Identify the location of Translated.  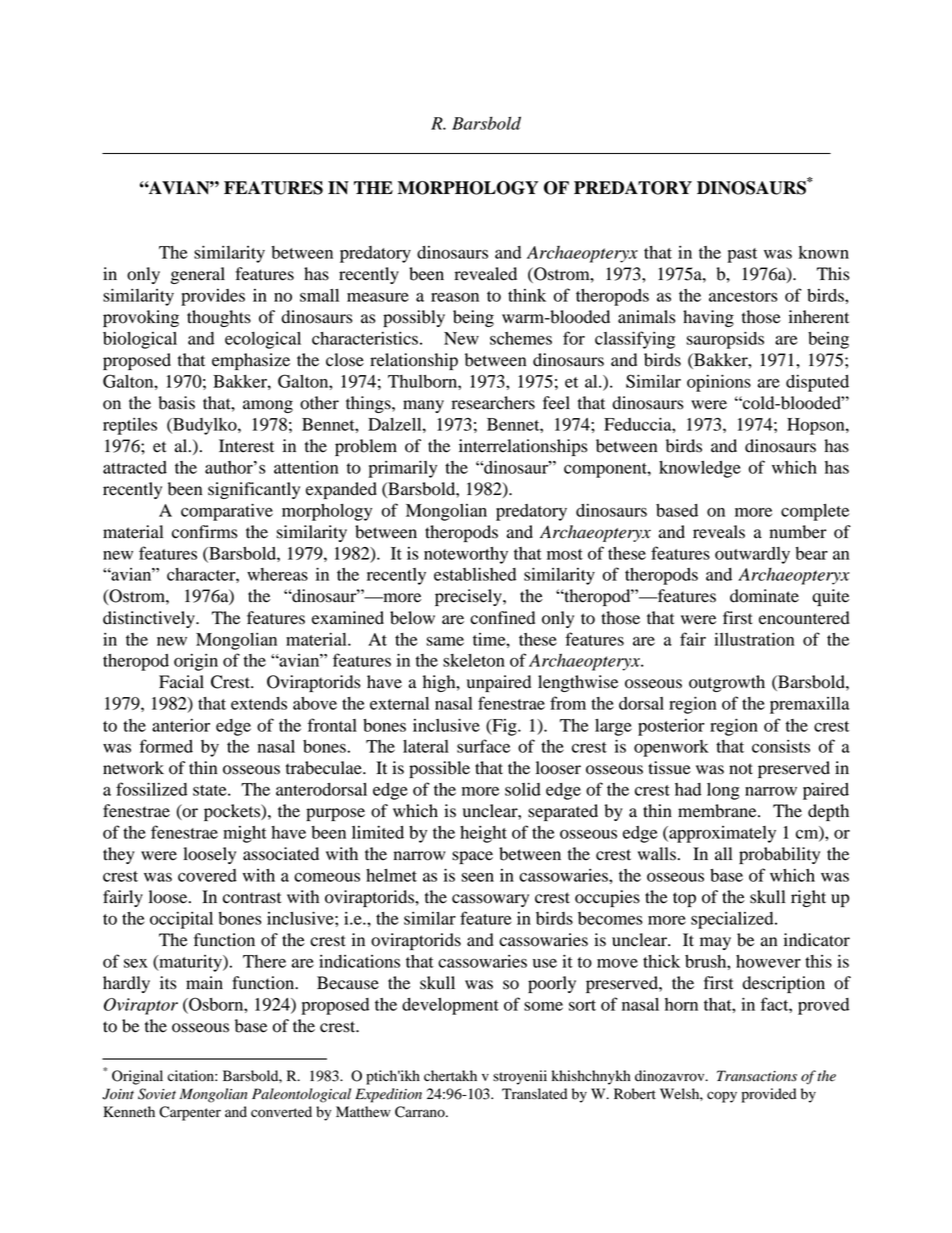
(534, 1094).
